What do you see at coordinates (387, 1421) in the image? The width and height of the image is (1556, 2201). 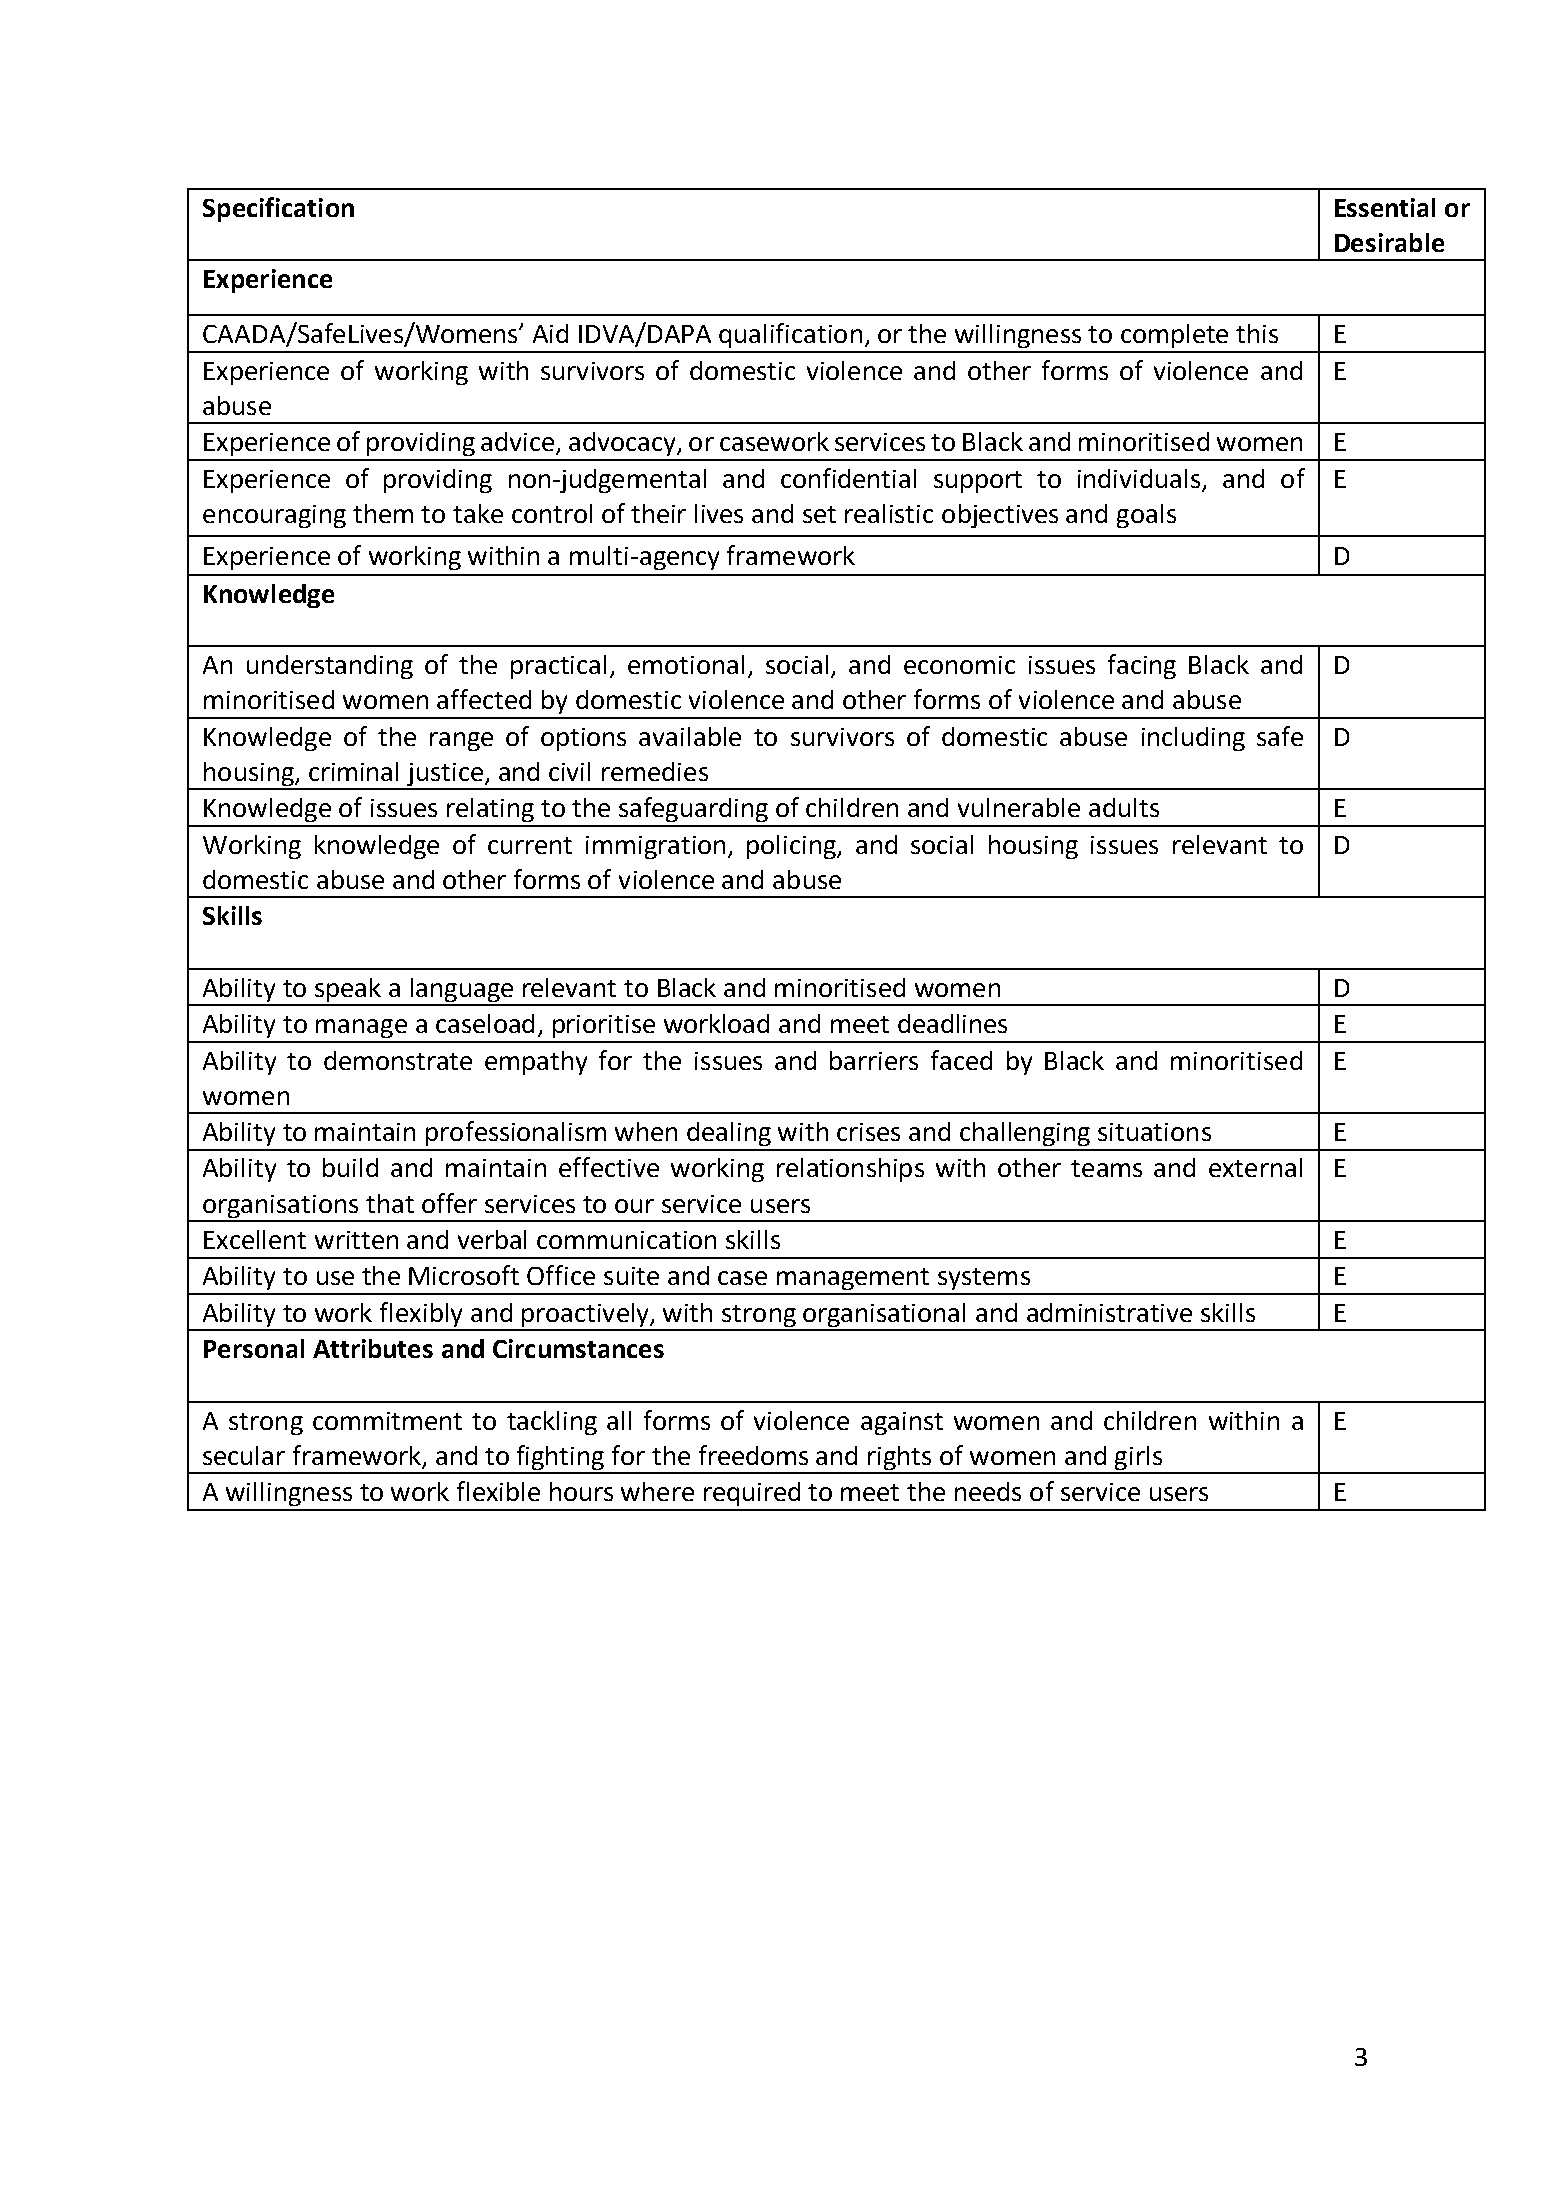 I see `commitment` at bounding box center [387, 1421].
